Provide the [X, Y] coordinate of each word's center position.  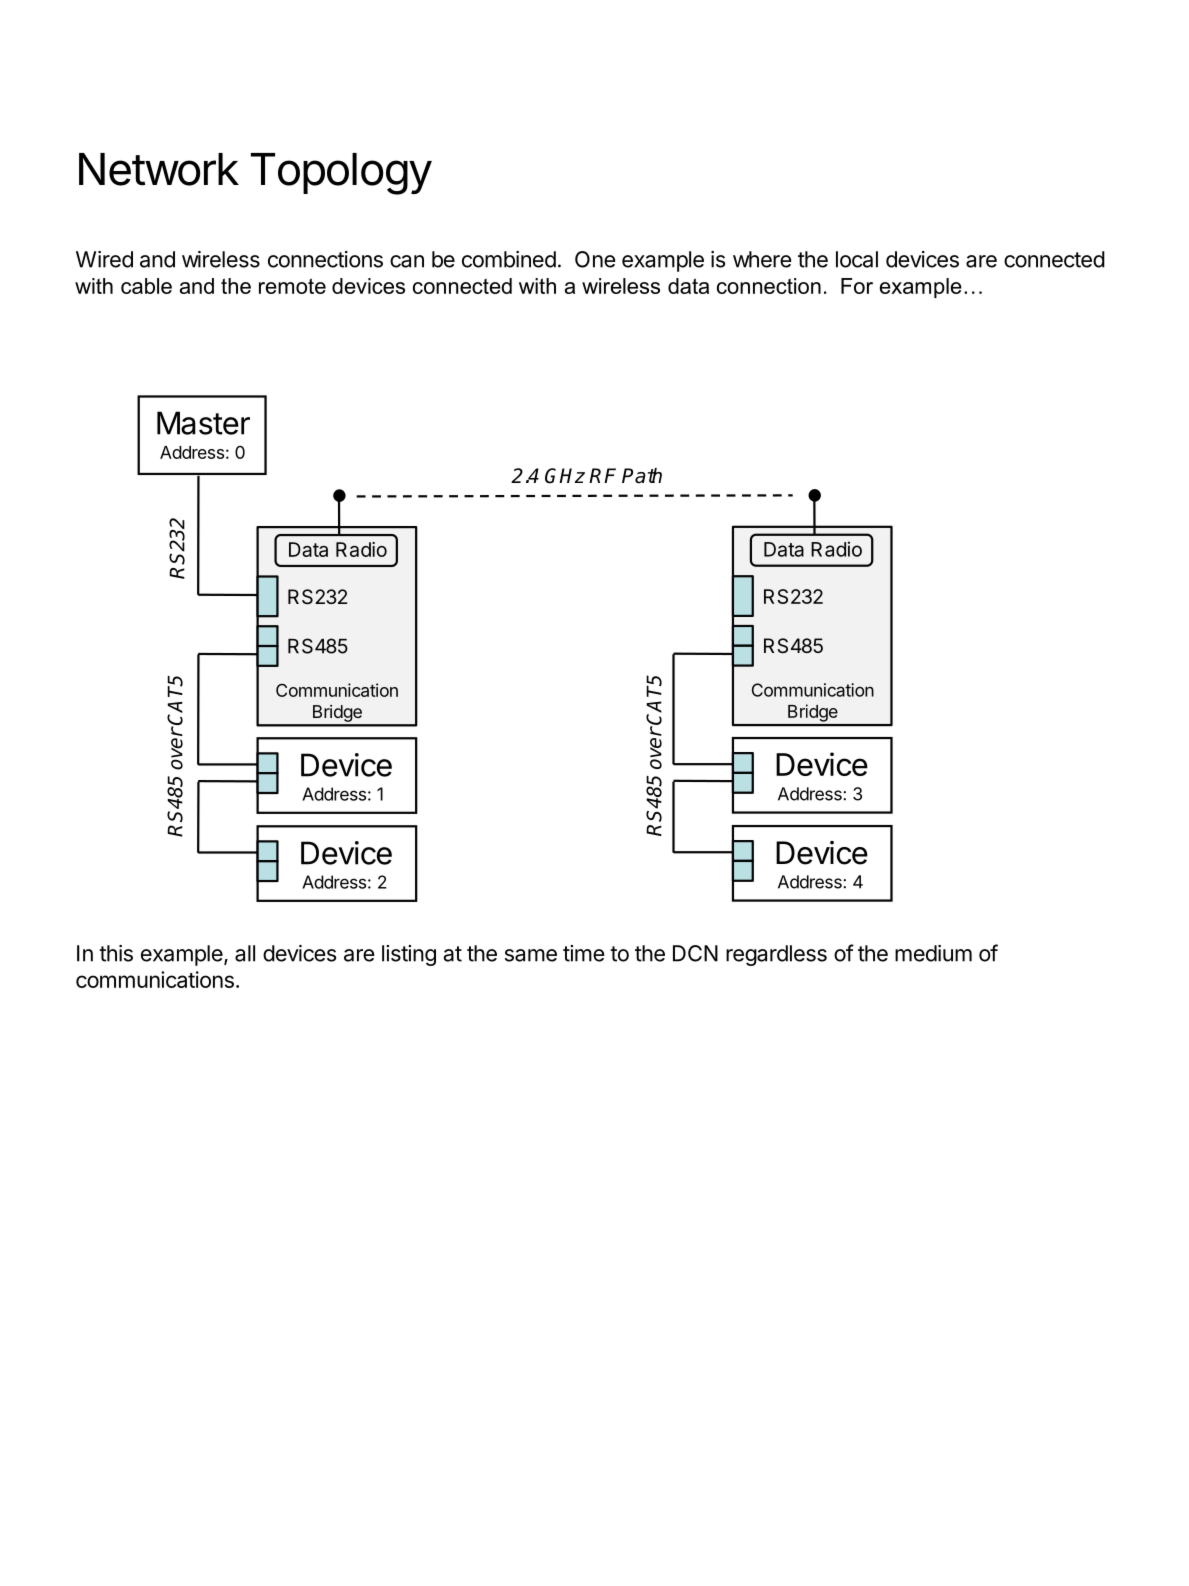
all [245, 953]
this [116, 953]
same [531, 955]
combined [509, 259]
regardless [776, 955]
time [584, 953]
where [762, 259]
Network [159, 169]
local [857, 259]
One [595, 259]
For [857, 286]
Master [203, 423]
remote [292, 286]
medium [933, 953]
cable [146, 286]
